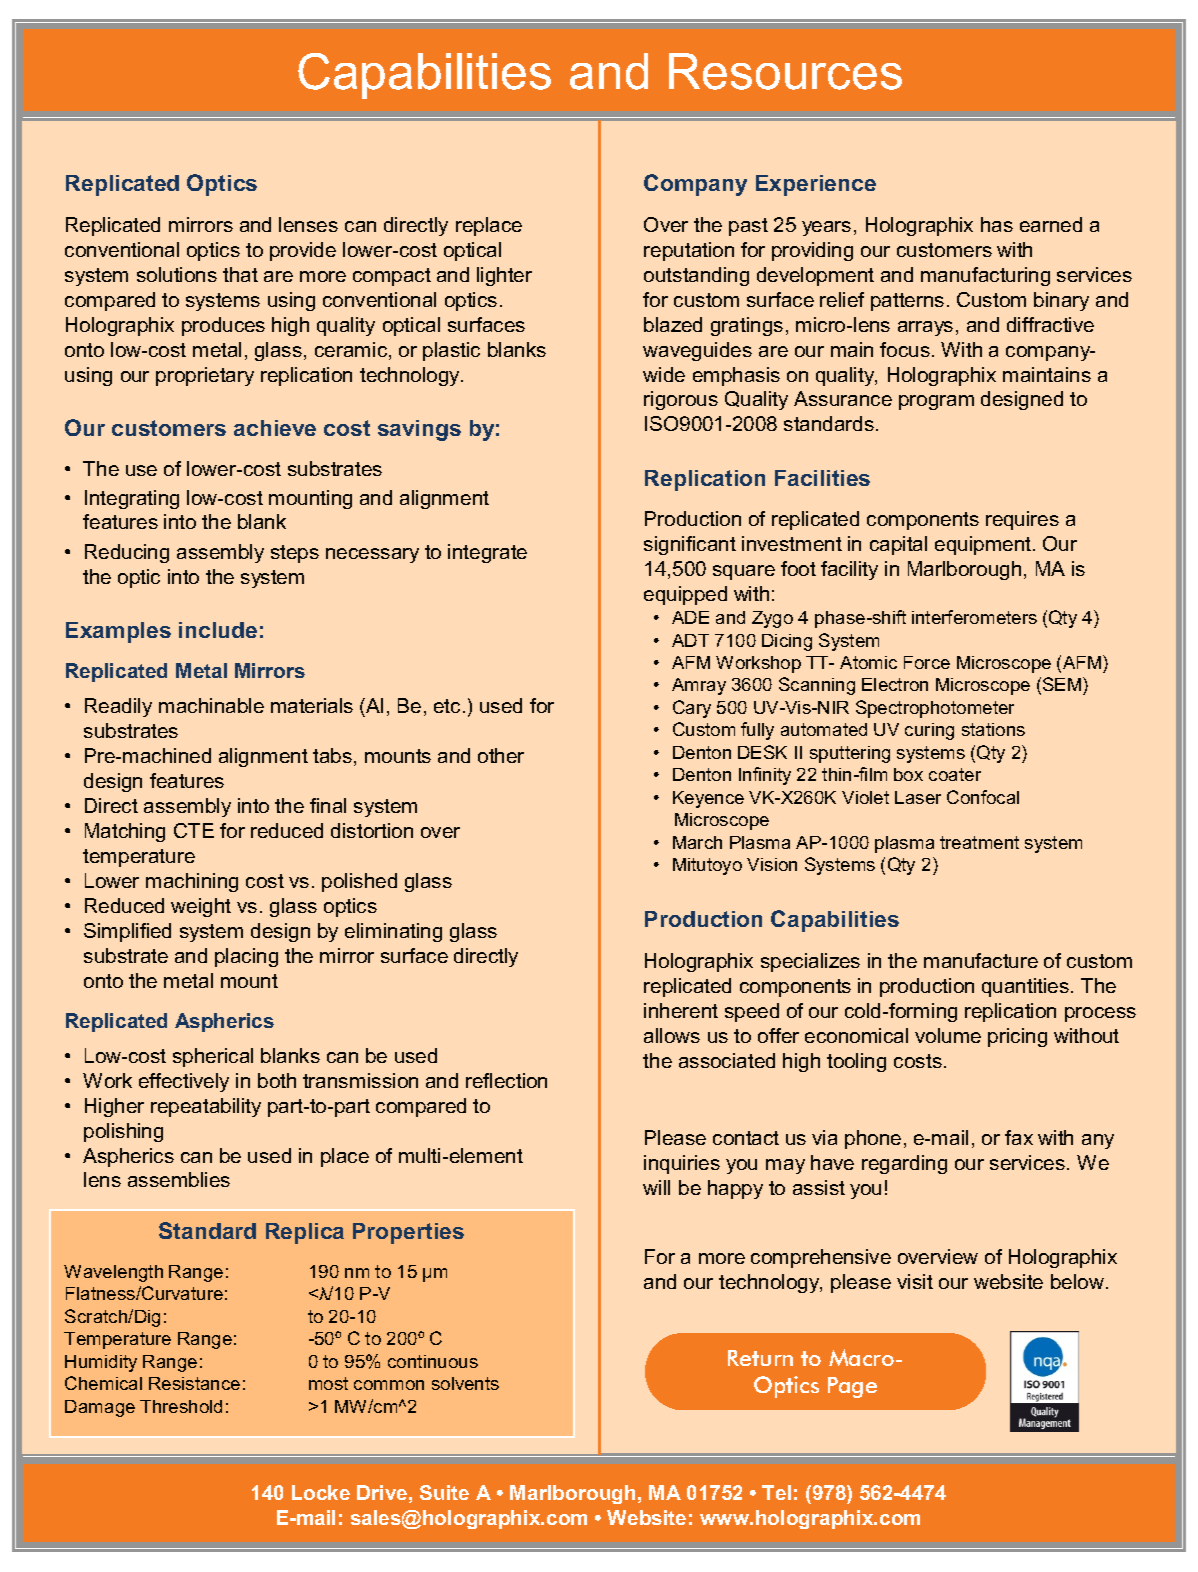  Describe the element at coordinates (785, 71) in the screenshot. I see `Resources` at that location.
